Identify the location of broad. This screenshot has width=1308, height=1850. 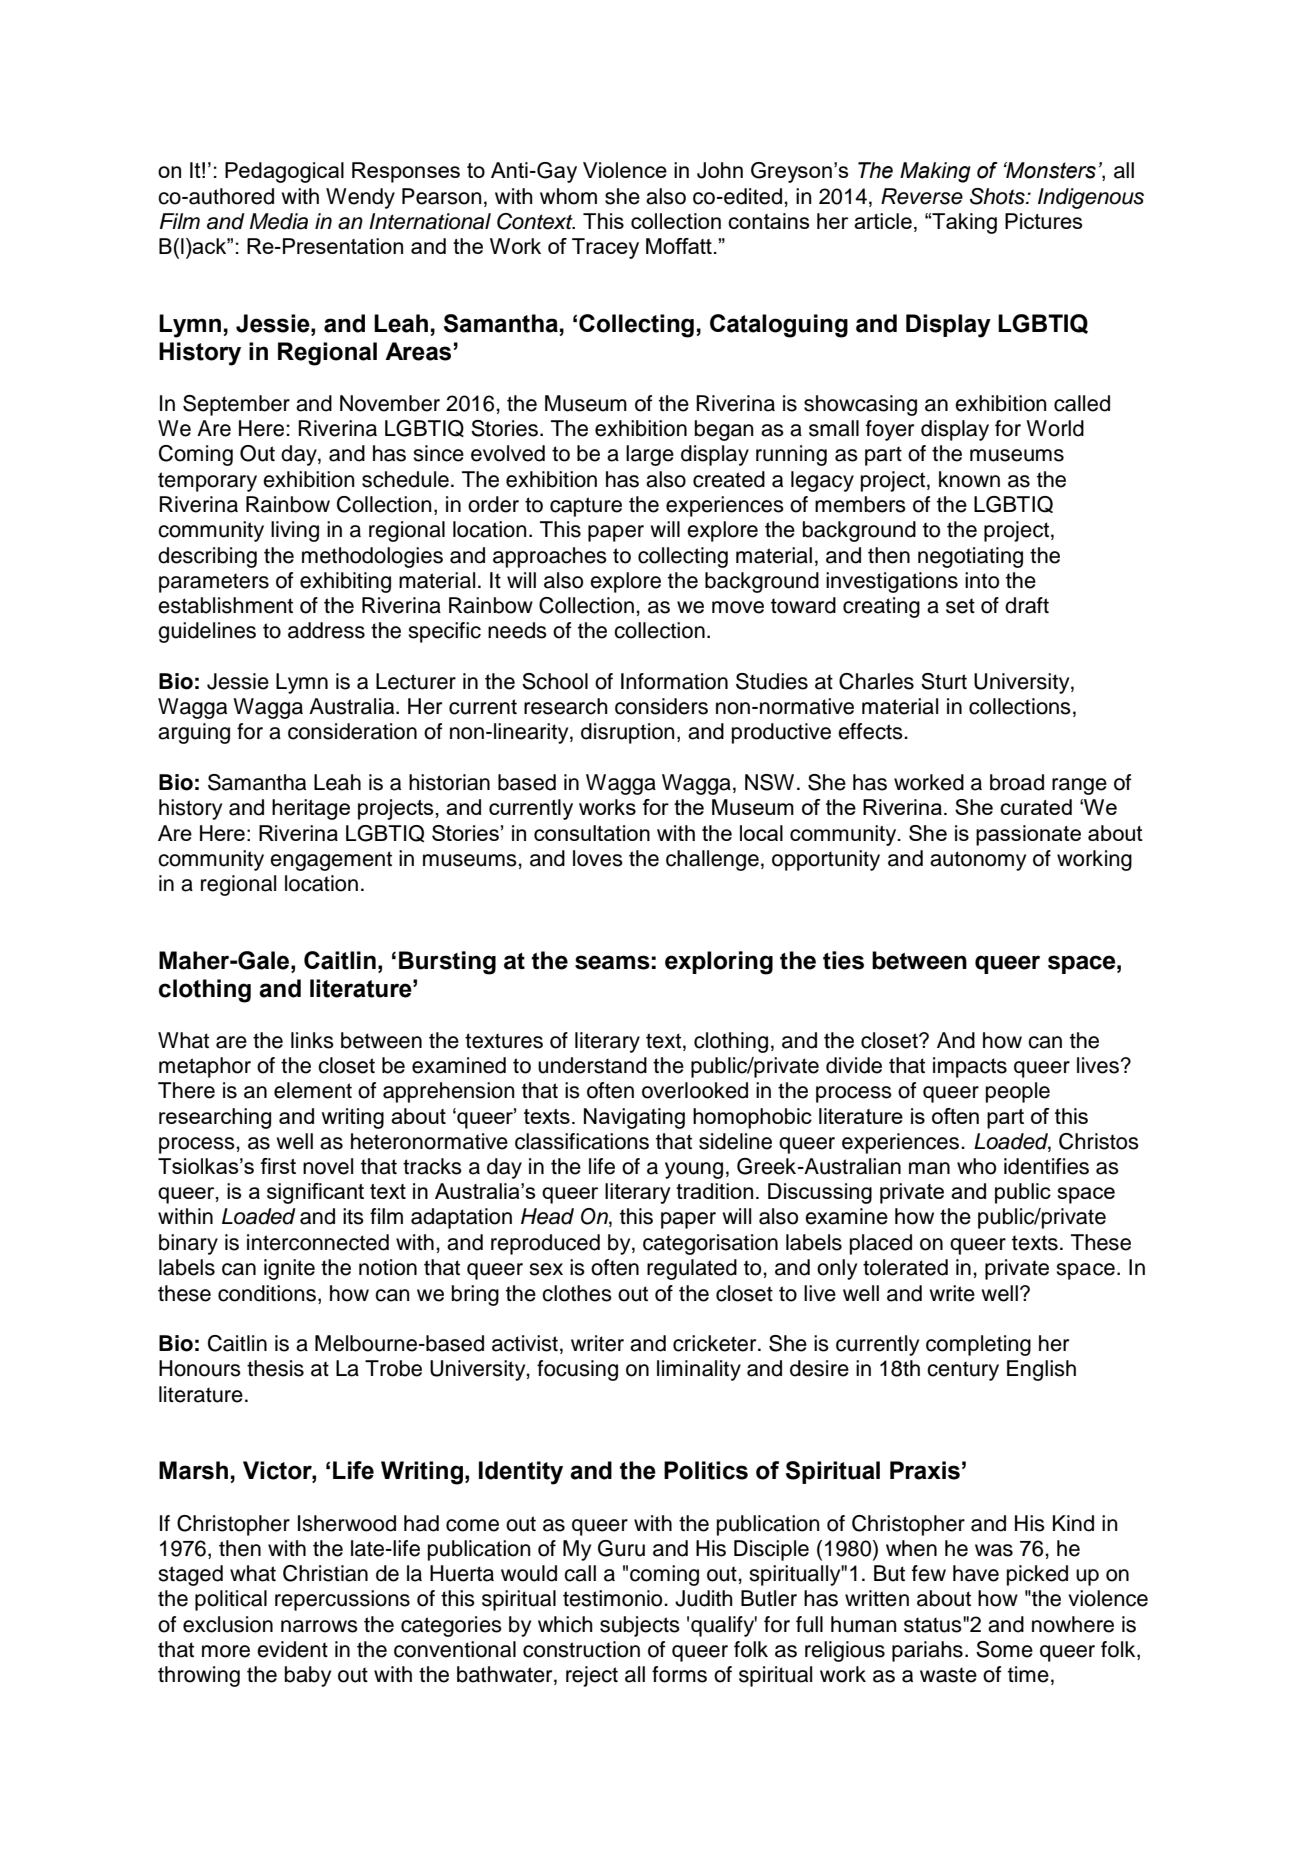
(1017, 782).
